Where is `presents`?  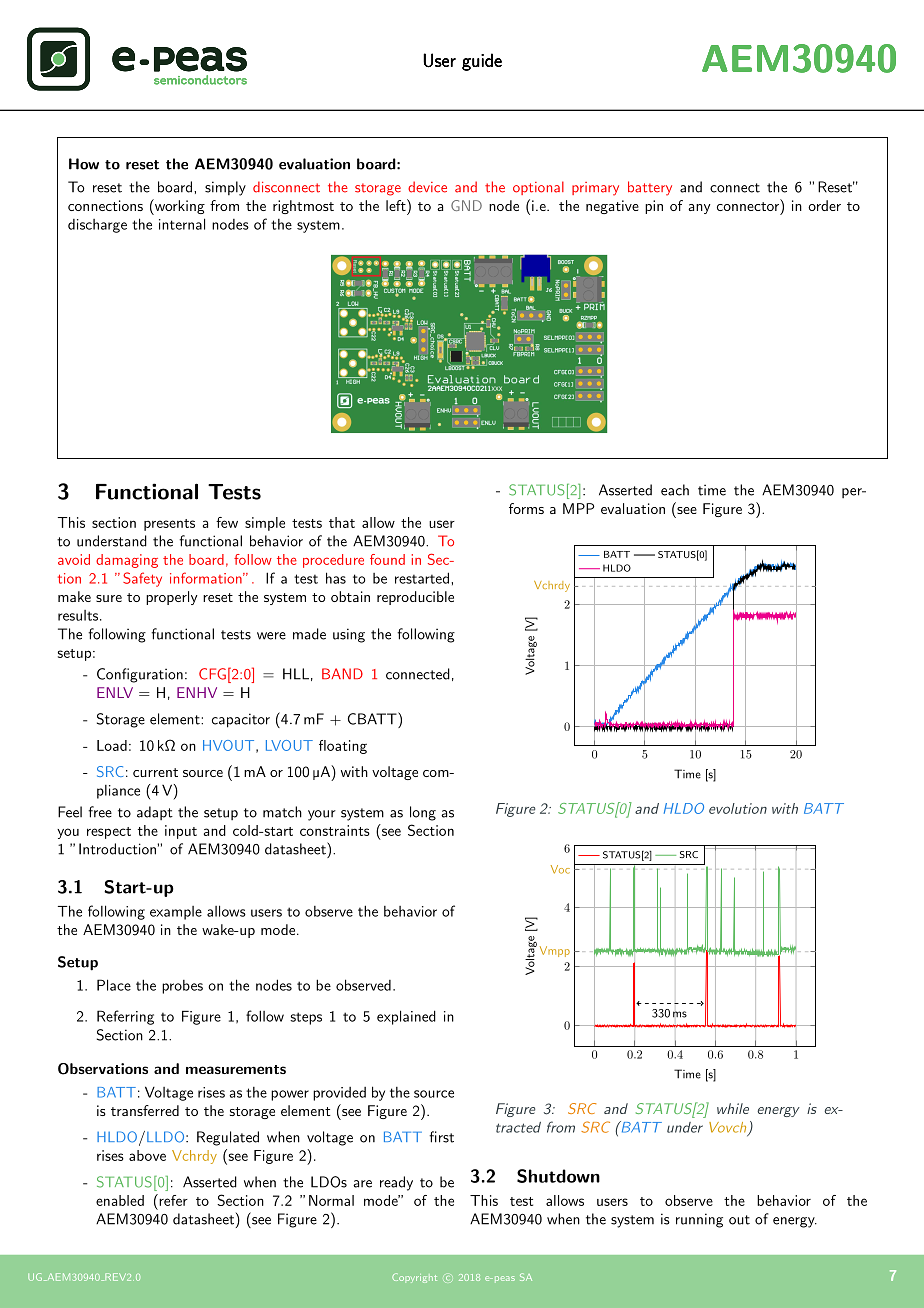 presents is located at coordinates (169, 525).
